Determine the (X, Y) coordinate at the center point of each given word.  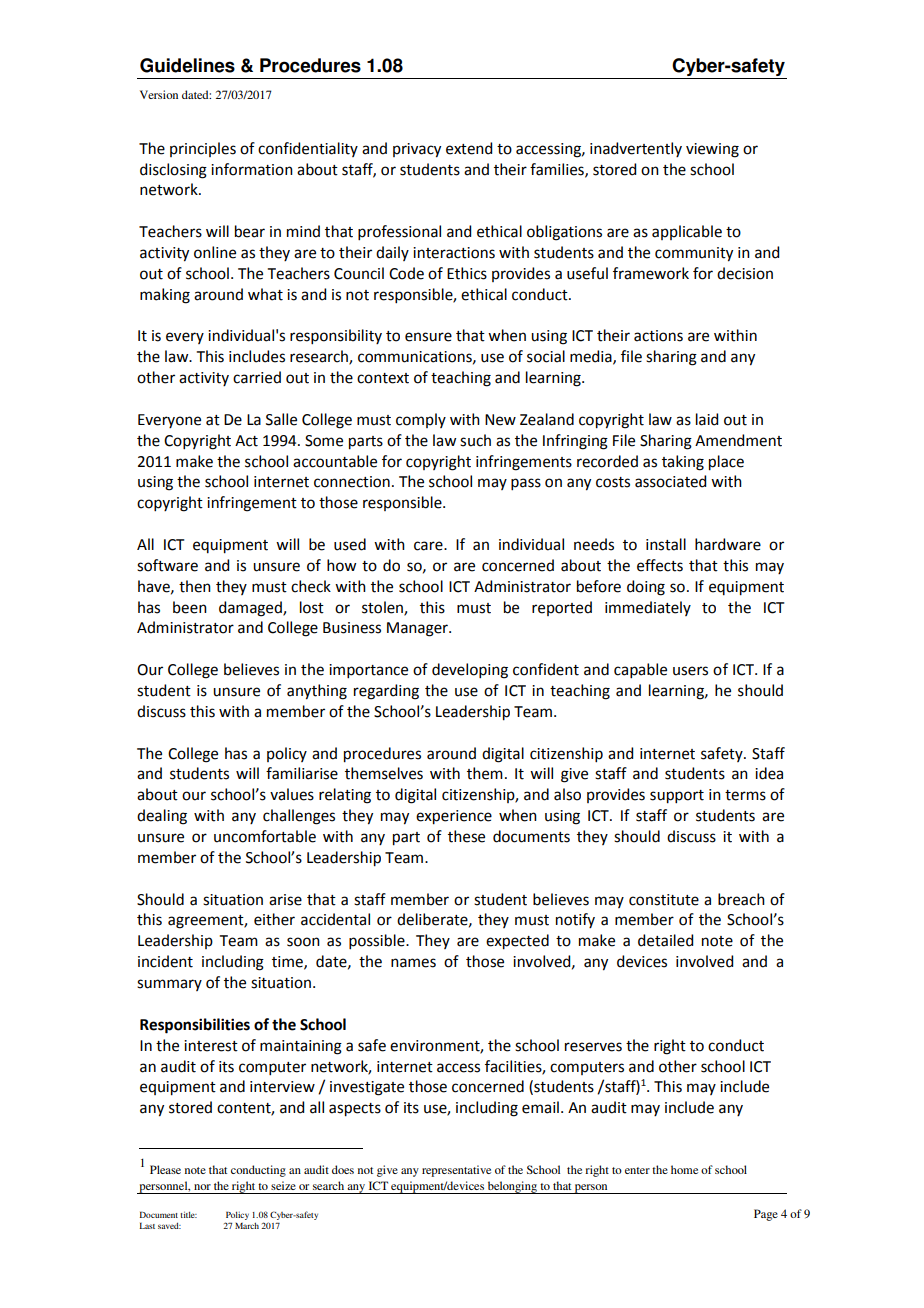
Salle (281, 419)
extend (469, 148)
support (677, 797)
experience (454, 817)
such (475, 440)
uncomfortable (265, 836)
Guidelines (187, 65)
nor (202, 1187)
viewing (712, 150)
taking (683, 463)
